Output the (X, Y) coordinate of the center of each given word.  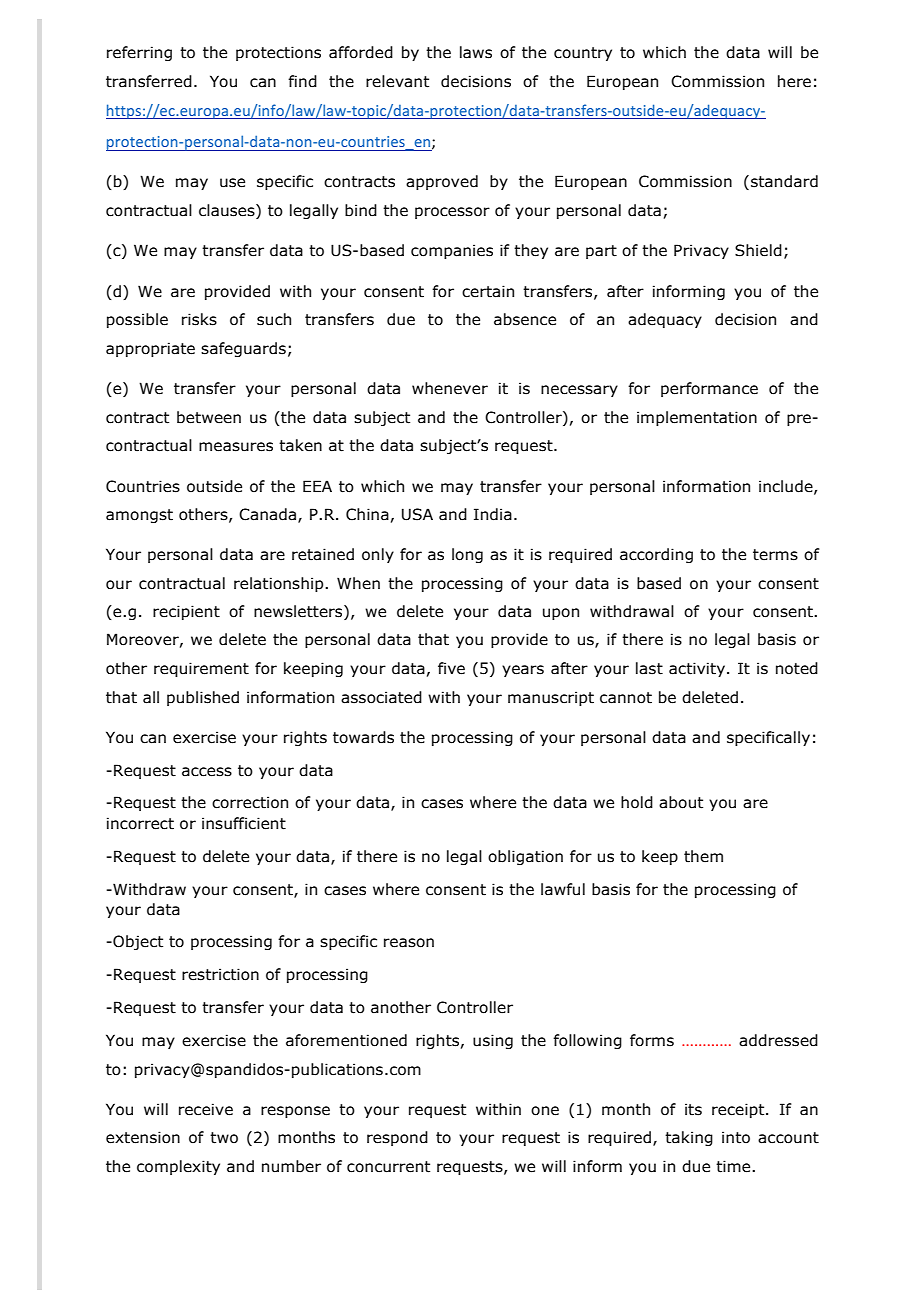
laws (476, 52)
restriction (220, 974)
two (224, 1138)
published (203, 698)
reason (409, 943)
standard (784, 181)
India (493, 514)
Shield (758, 250)
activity (697, 669)
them (703, 856)
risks (199, 319)
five (451, 668)
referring (139, 53)
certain (488, 291)
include (787, 487)
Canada (269, 515)
